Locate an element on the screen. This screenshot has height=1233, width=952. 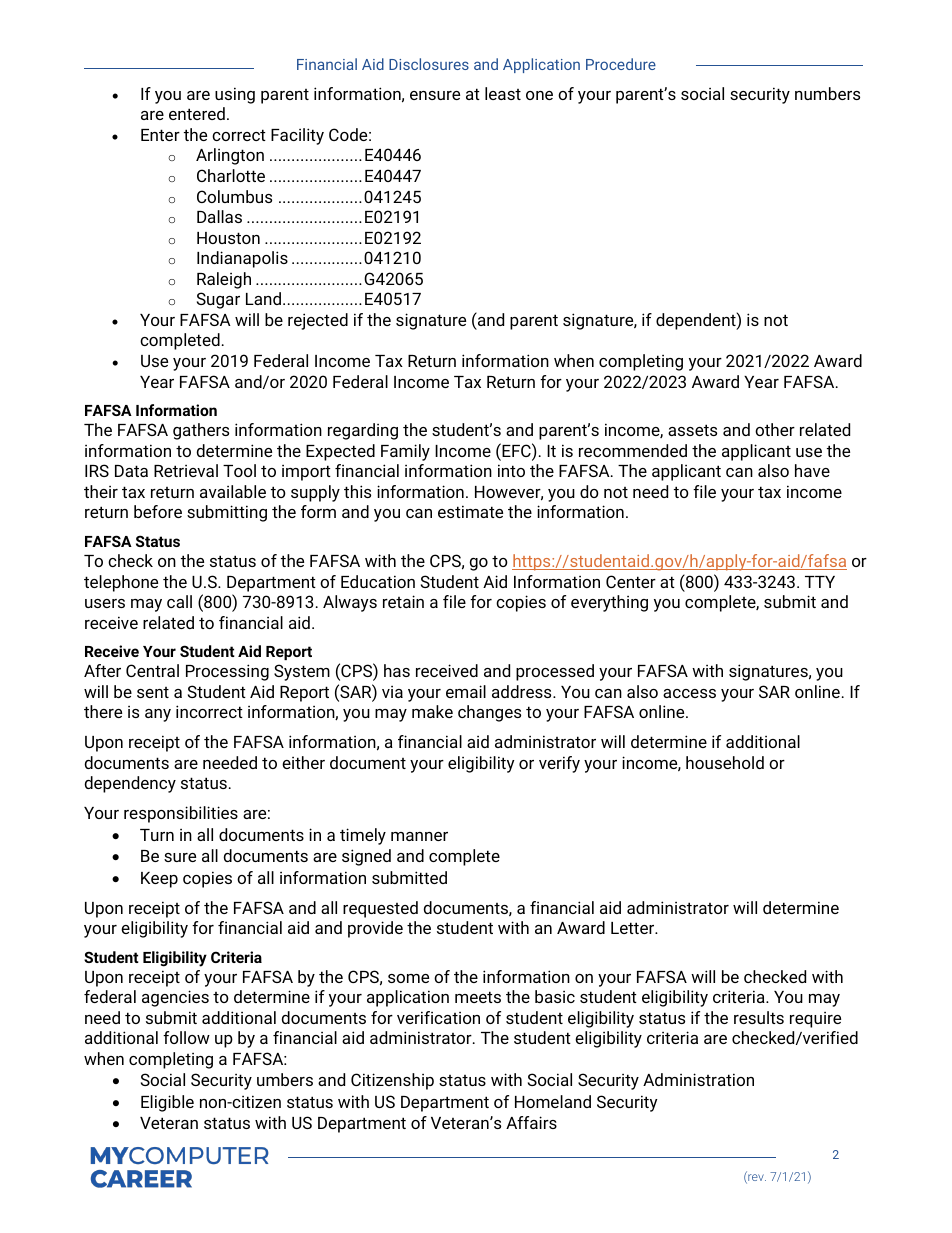
least is located at coordinates (503, 93).
